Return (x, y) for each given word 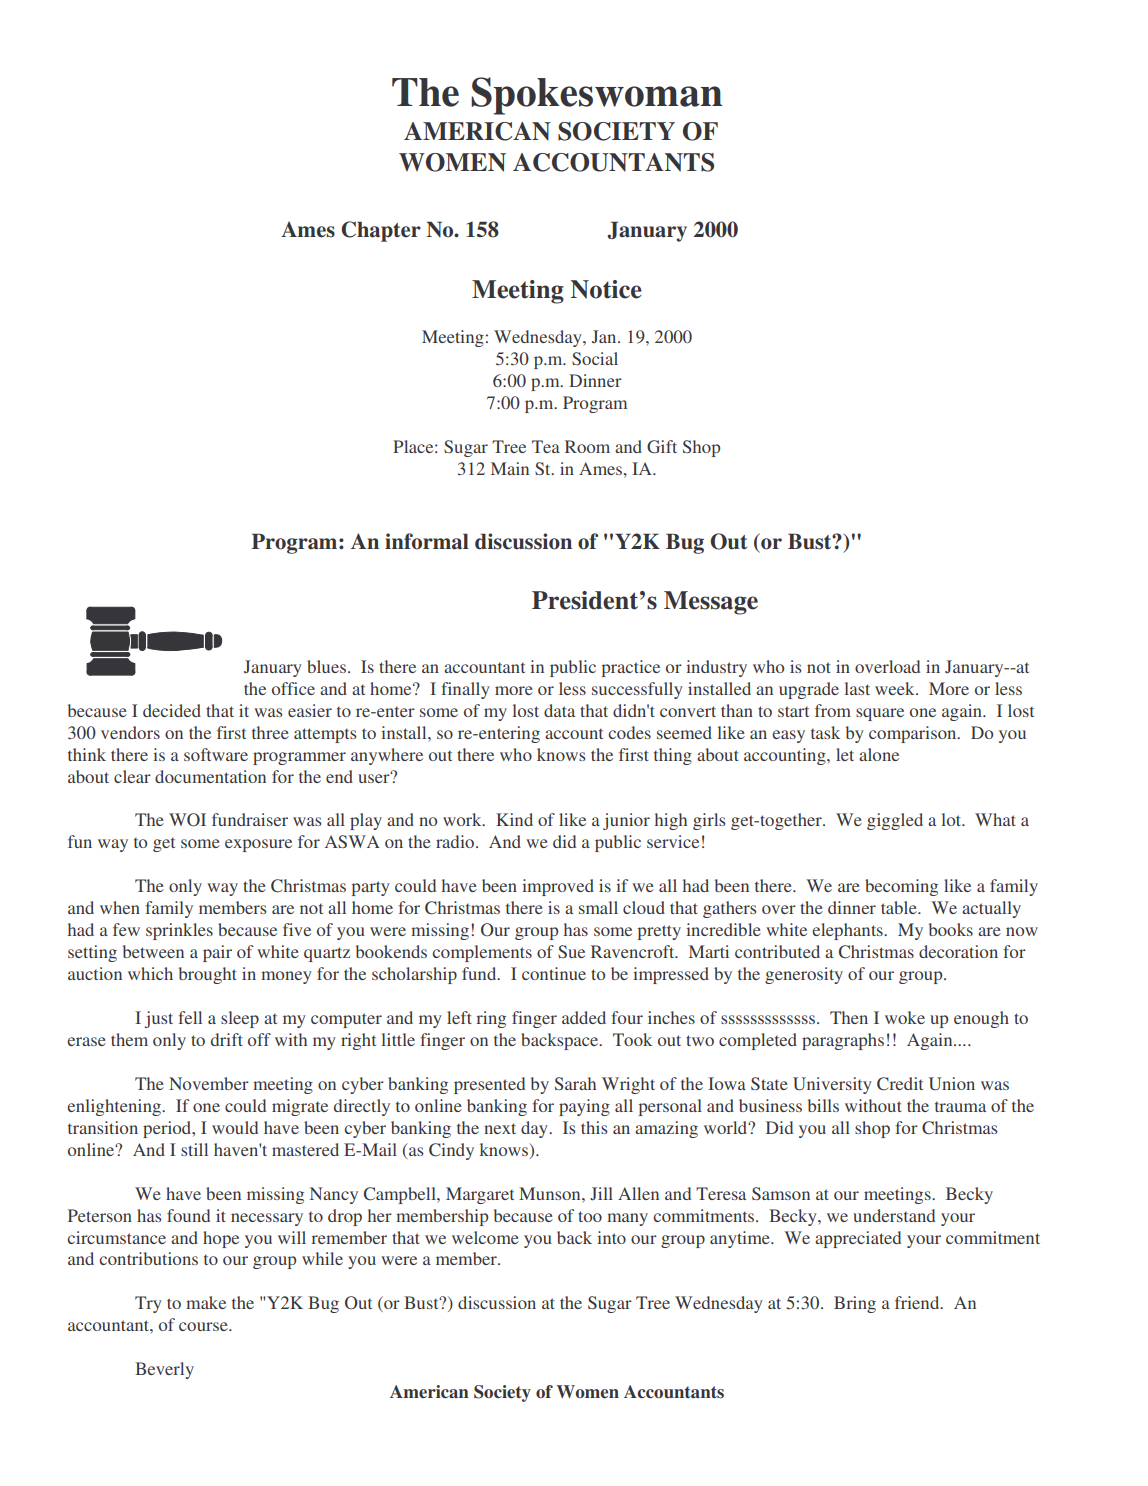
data (559, 710)
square (880, 714)
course (204, 1326)
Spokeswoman (597, 96)
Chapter (381, 231)
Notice (606, 289)
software (216, 754)
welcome (485, 1237)
